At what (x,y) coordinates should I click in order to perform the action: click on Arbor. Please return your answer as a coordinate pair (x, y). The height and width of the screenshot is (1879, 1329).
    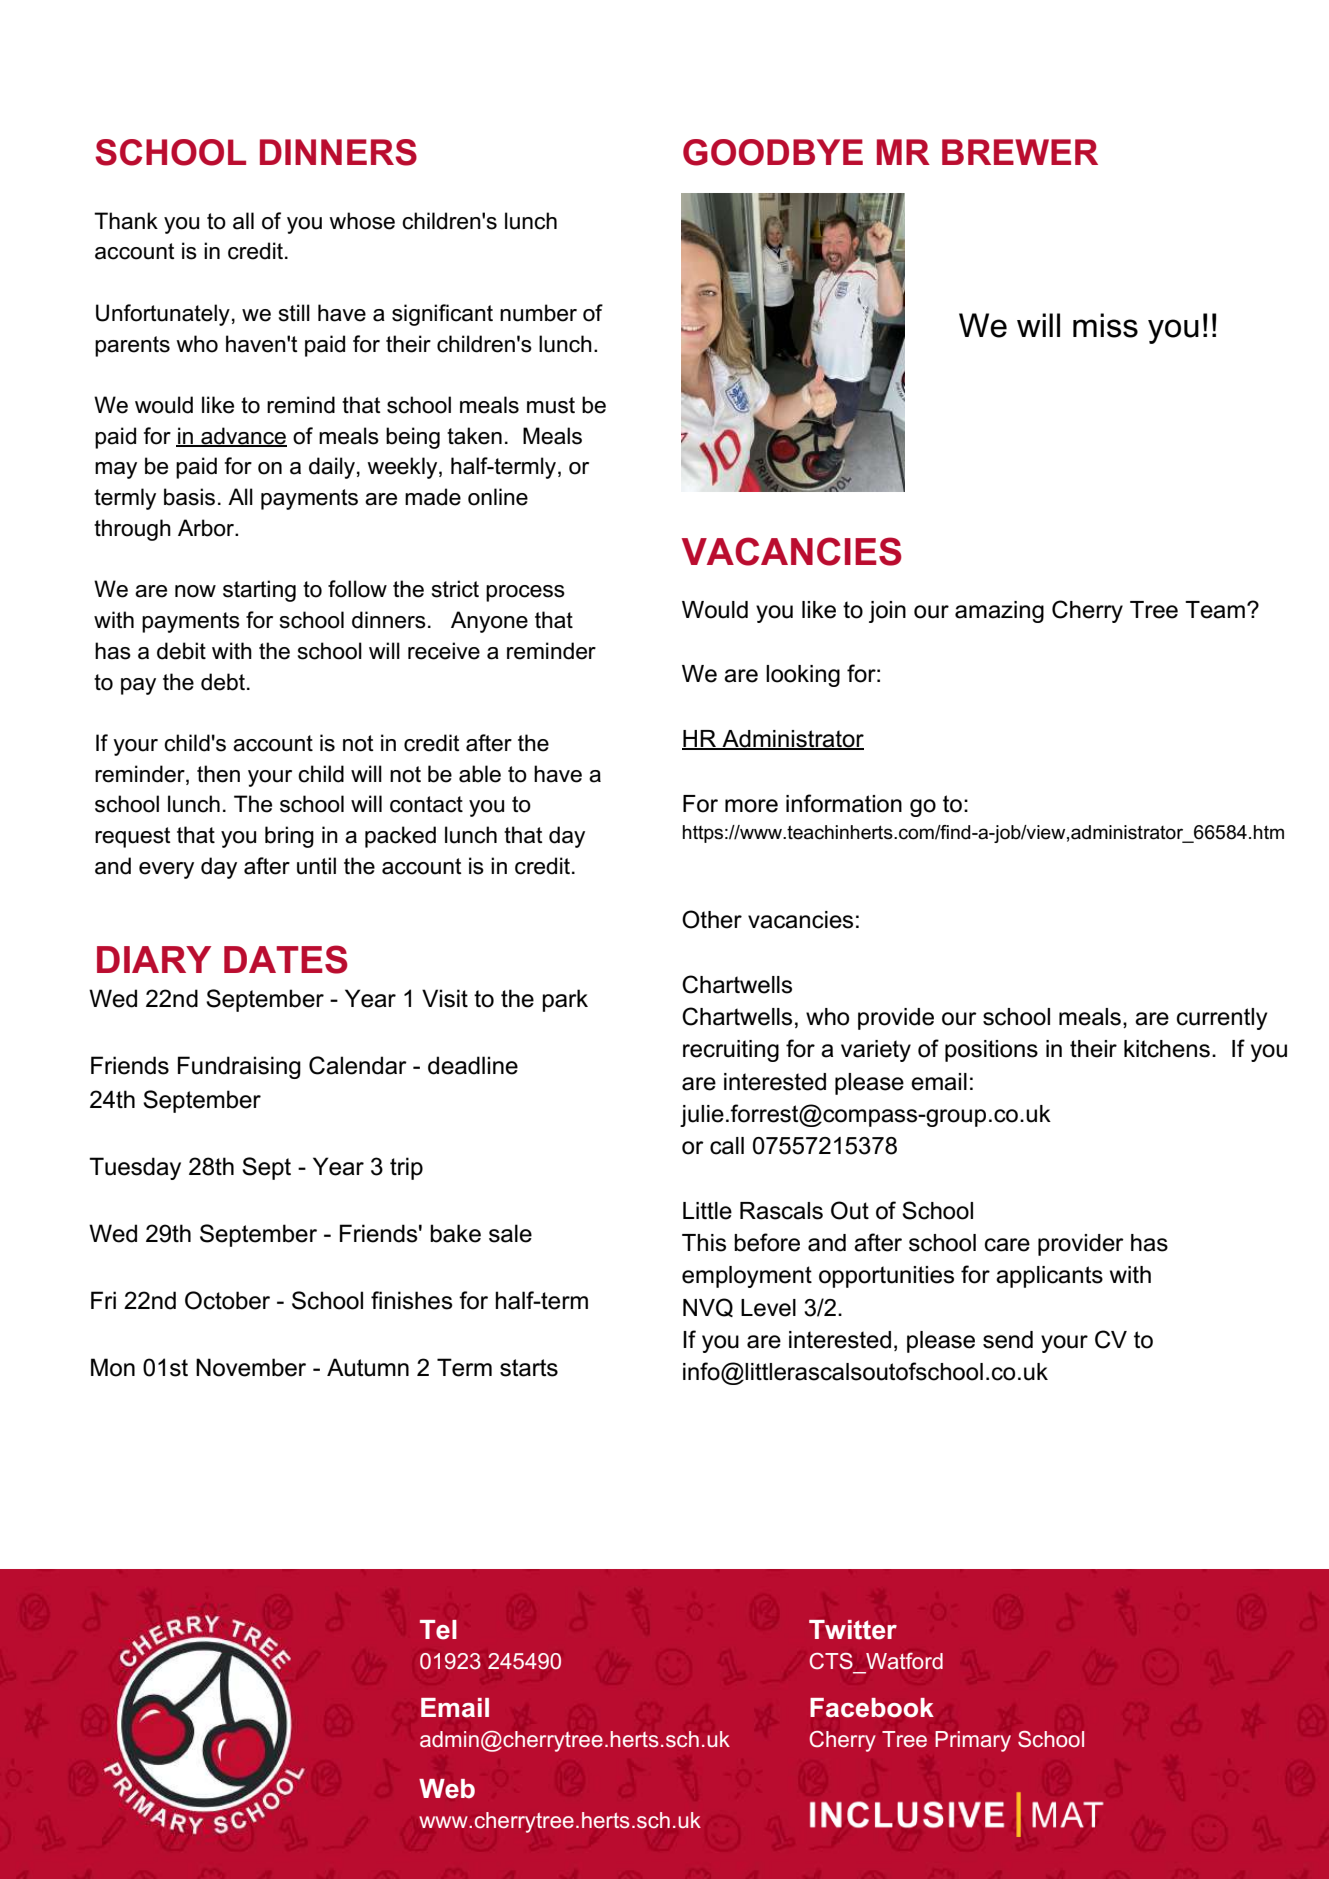
    Looking at the image, I should click on (207, 528).
